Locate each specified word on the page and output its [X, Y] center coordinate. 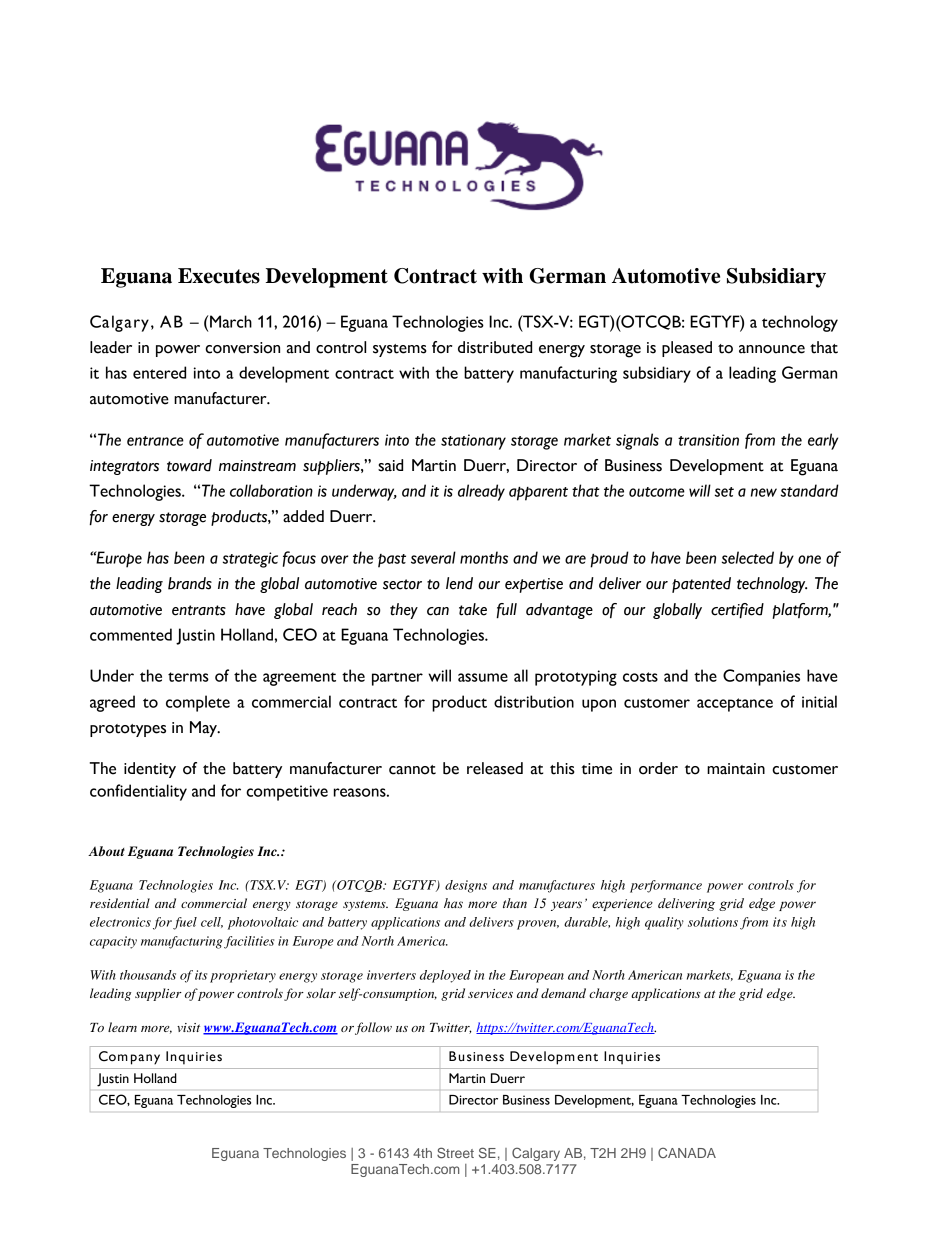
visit [188, 1027]
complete [198, 703]
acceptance [735, 705]
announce [772, 349]
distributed [495, 347]
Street [455, 1152]
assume [483, 677]
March [230, 321]
